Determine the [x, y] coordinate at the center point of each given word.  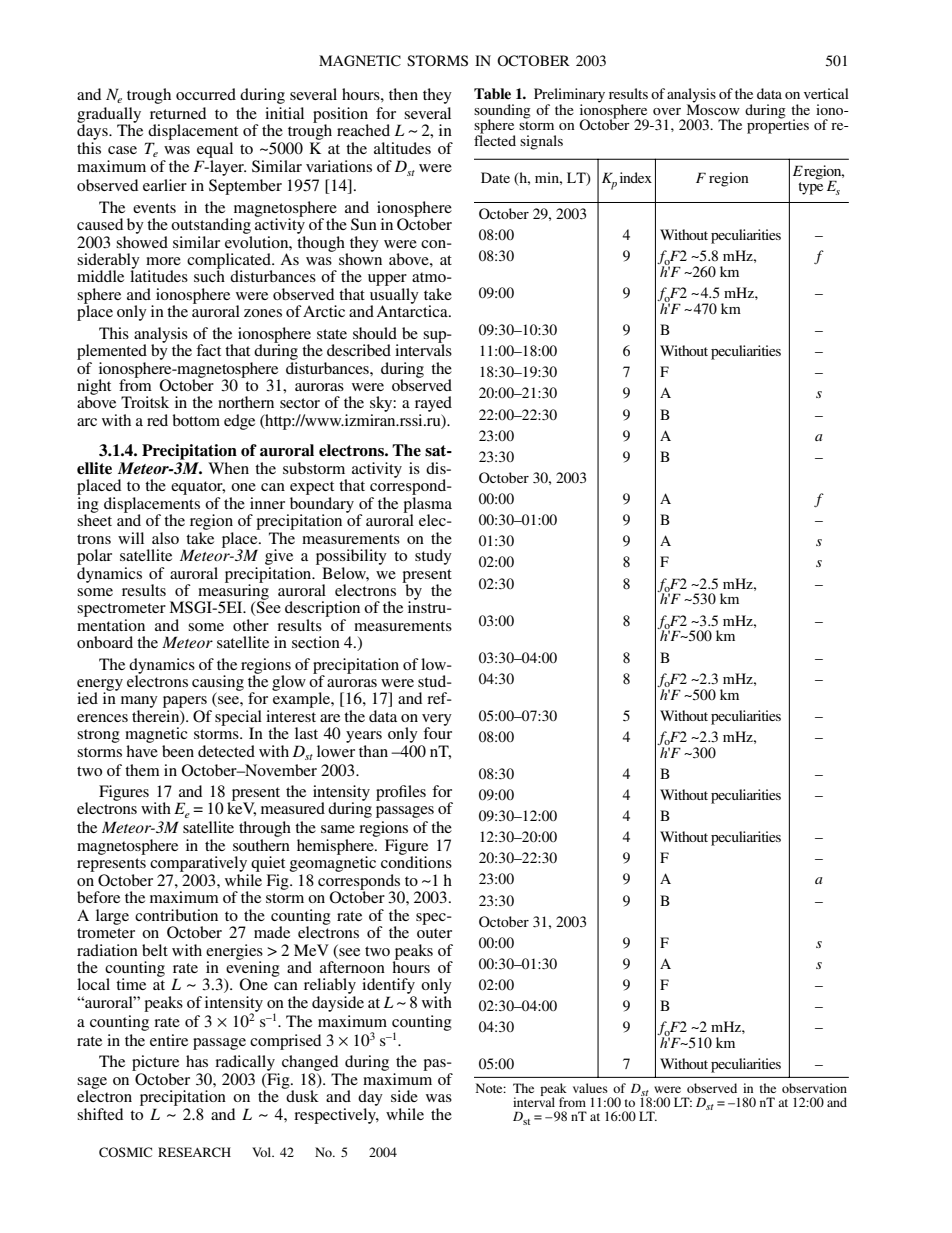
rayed [433, 405]
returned [178, 113]
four [437, 732]
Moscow [713, 108]
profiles [401, 793]
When [228, 468]
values [590, 1088]
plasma [427, 506]
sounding [502, 112]
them [142, 770]
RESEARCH [194, 1152]
